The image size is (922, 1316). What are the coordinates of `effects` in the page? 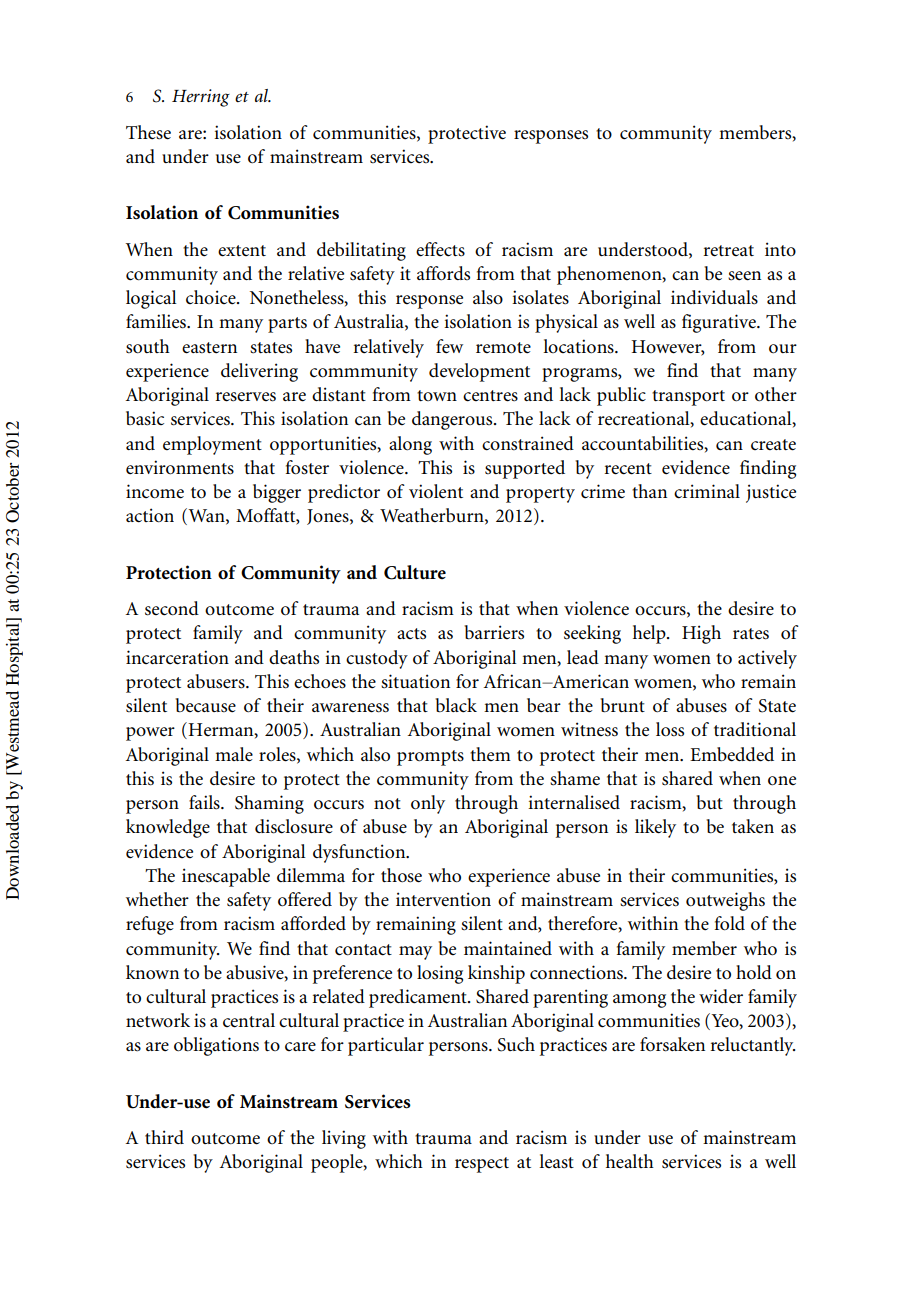 It's located at (440, 249).
